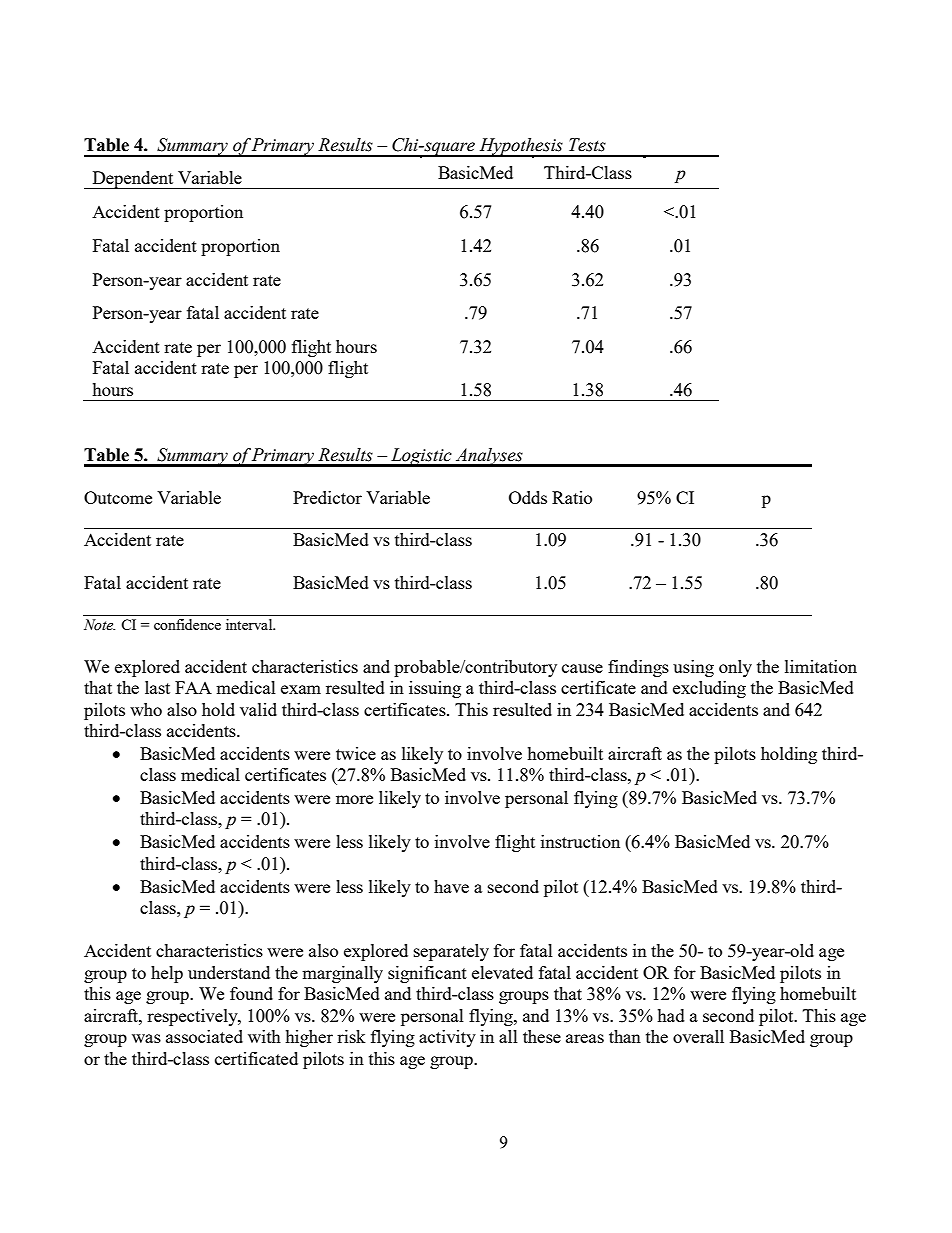 This document has width=952, height=1233. What do you see at coordinates (146, 709) in the document?
I see `who` at bounding box center [146, 709].
